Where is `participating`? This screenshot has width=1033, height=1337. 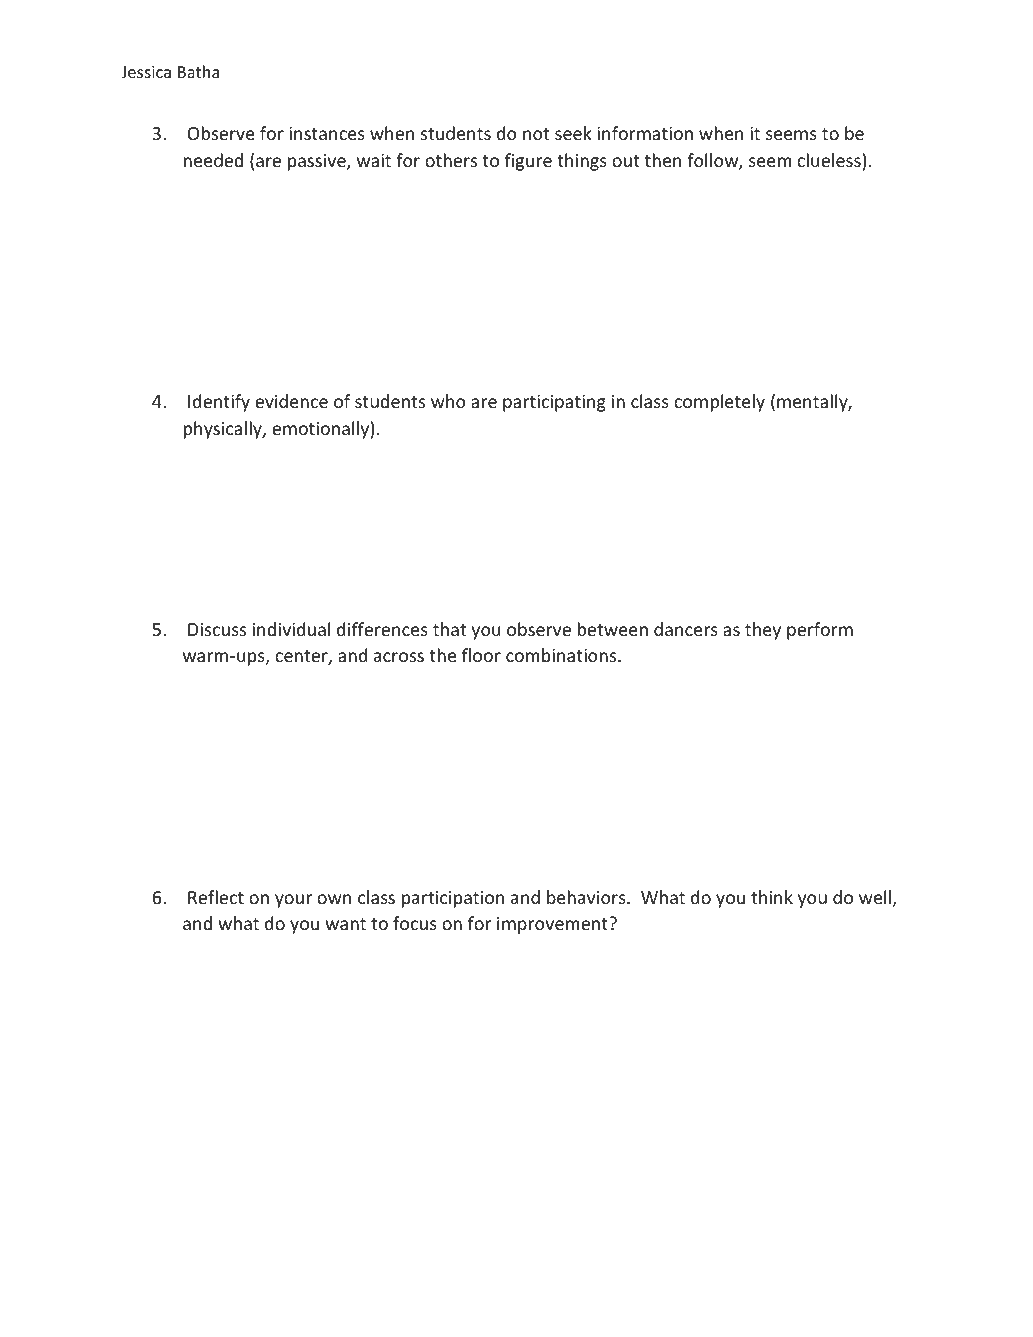 participating is located at coordinates (554, 403).
